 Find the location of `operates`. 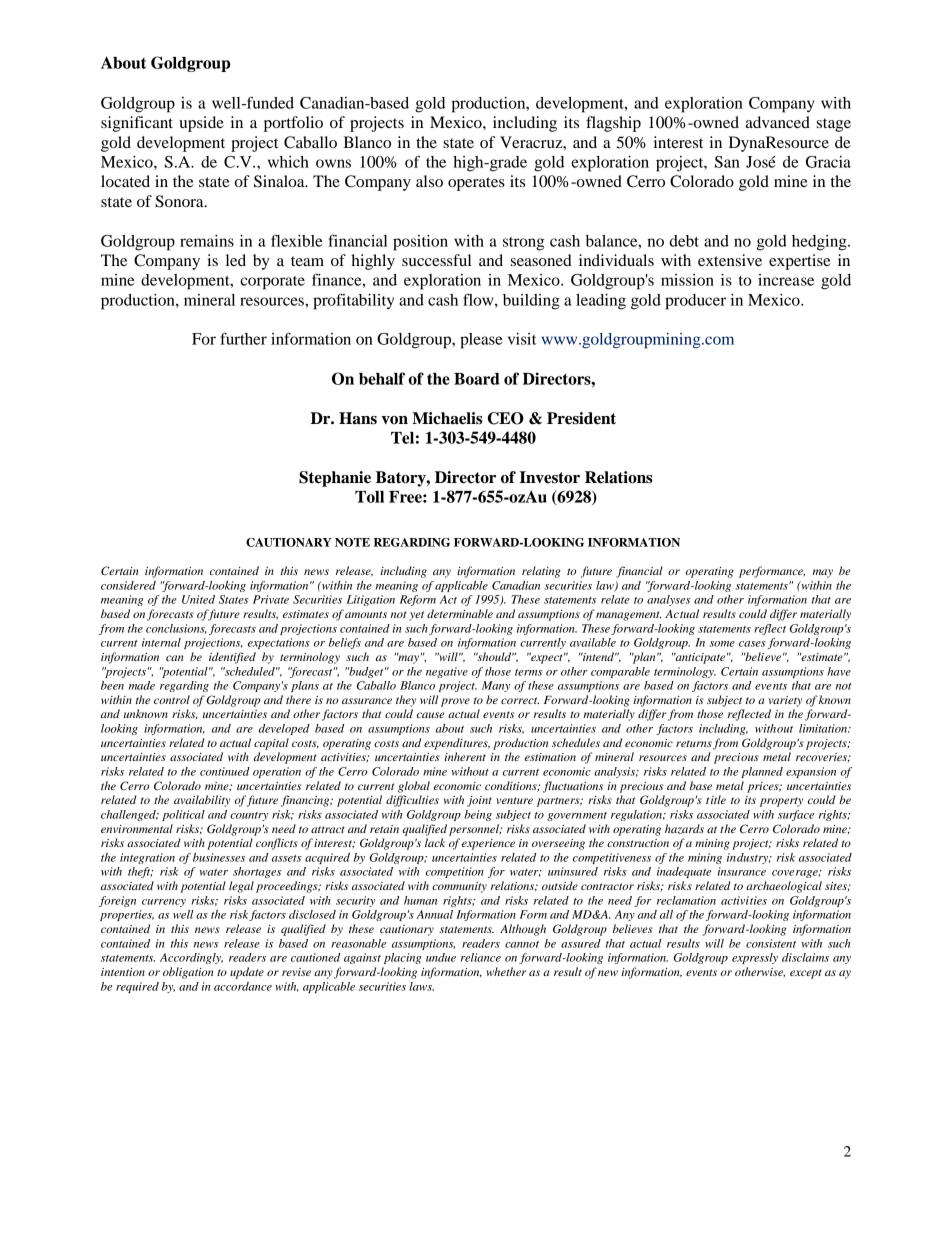

operates is located at coordinates (476, 184).
